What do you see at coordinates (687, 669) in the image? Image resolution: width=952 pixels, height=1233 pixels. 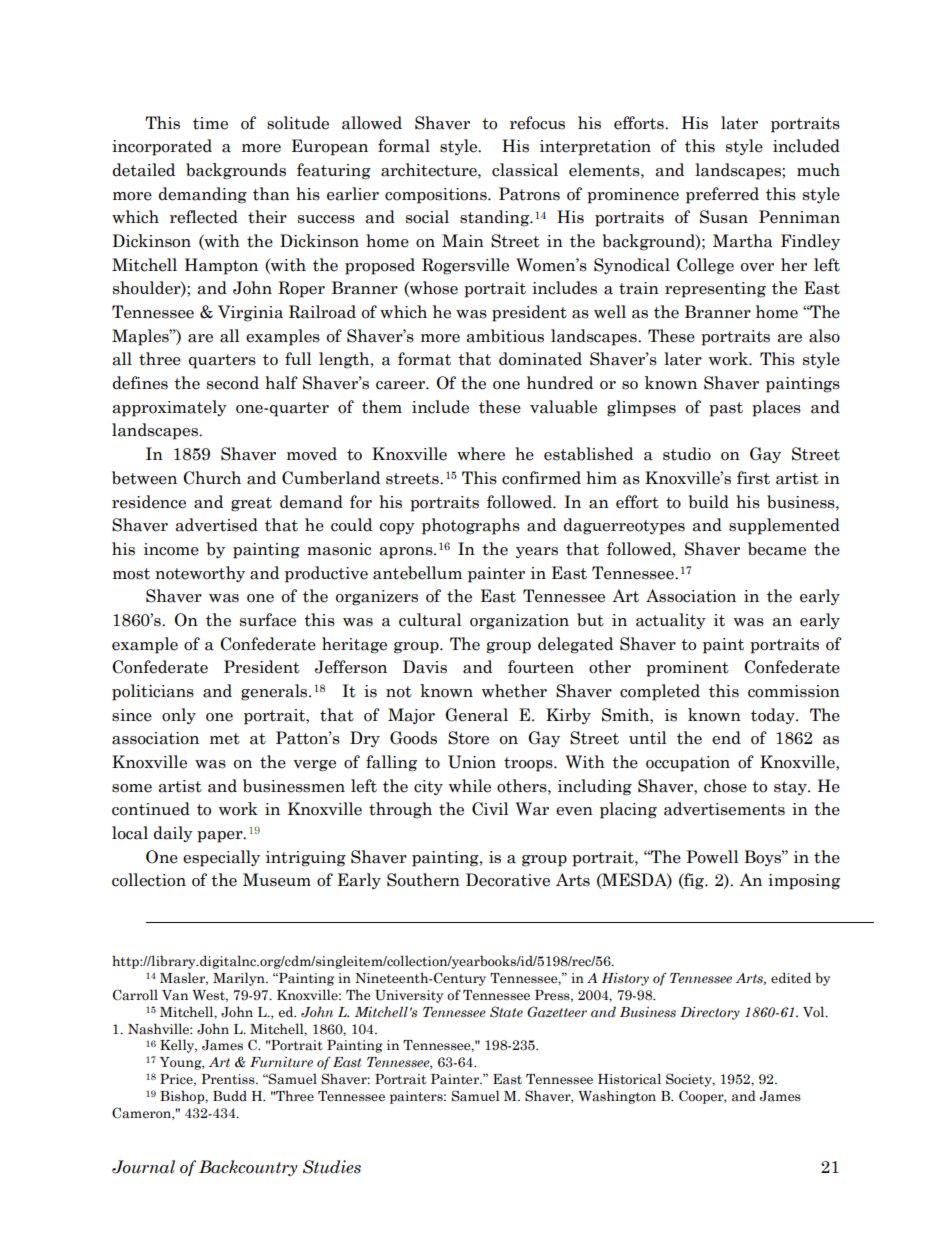 I see `prominent` at bounding box center [687, 669].
